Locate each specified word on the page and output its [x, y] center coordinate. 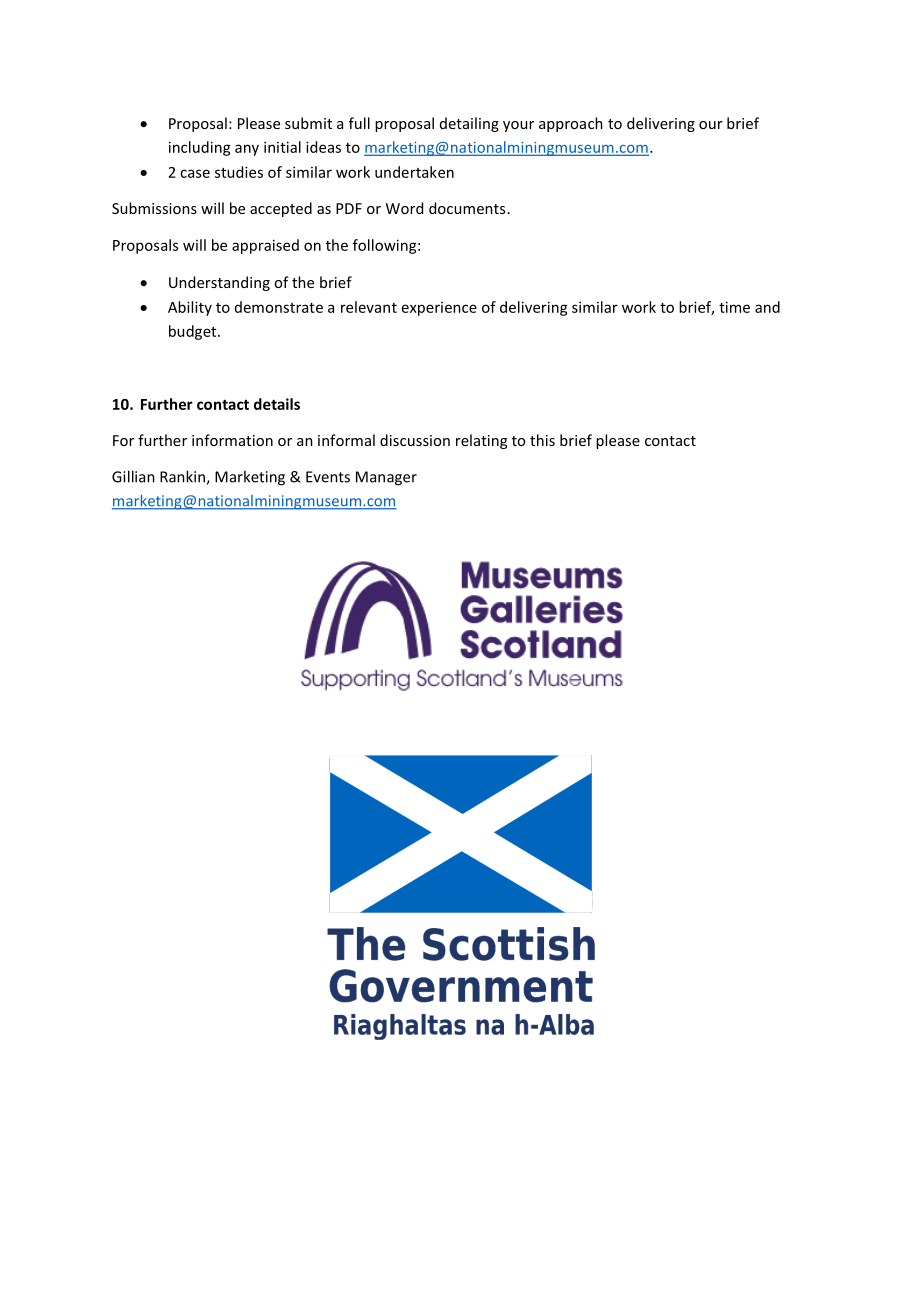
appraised [265, 246]
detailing [469, 124]
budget [194, 332]
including [200, 148]
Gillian [133, 476]
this [542, 440]
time [734, 307]
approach [571, 124]
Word [404, 208]
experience [439, 309]
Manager [386, 478]
